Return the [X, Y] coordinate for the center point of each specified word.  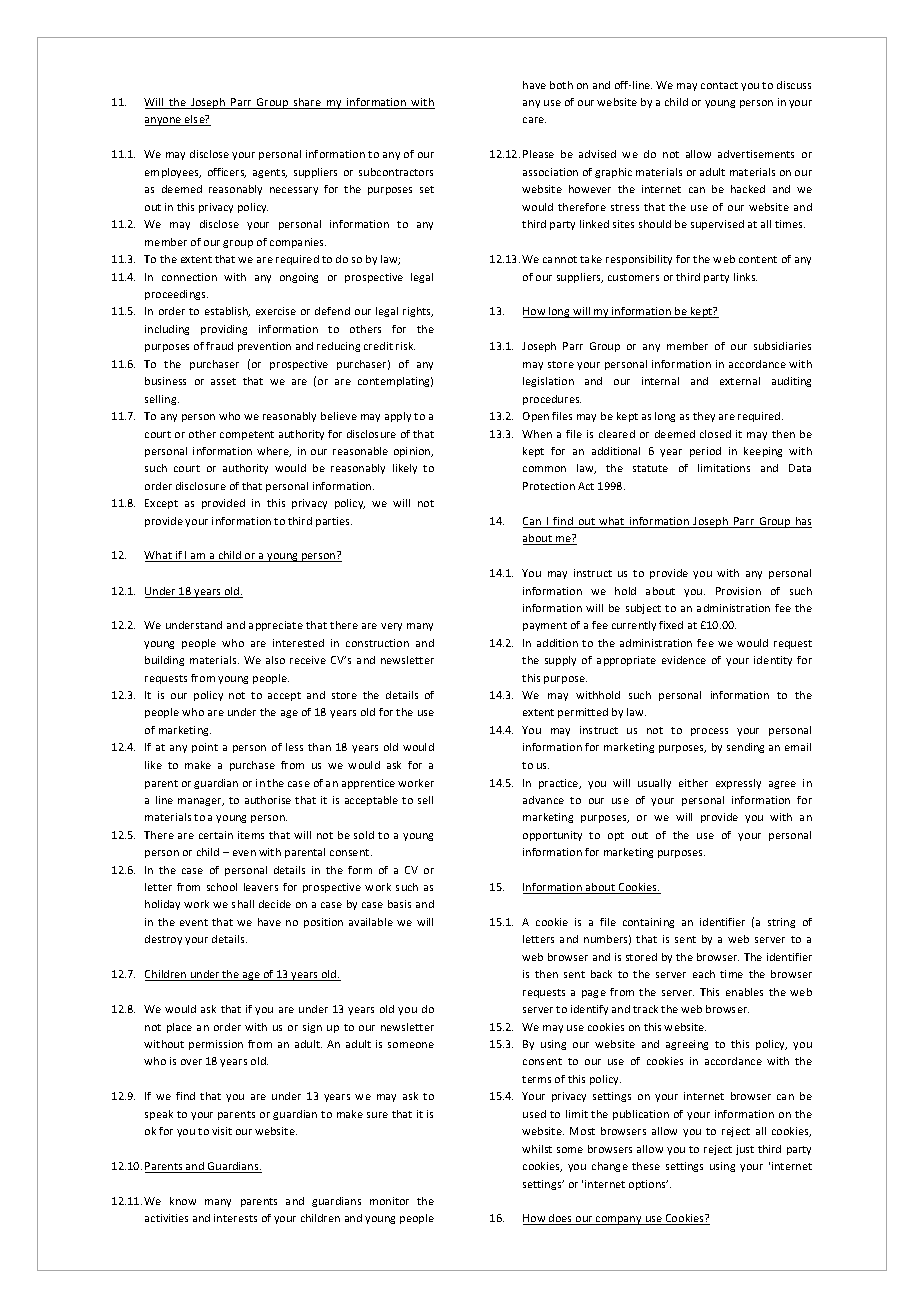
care [534, 120]
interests [235, 1218]
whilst [537, 1149]
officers [227, 173]
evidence [684, 660]
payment [545, 626]
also [275, 660]
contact [719, 85]
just [745, 1150]
